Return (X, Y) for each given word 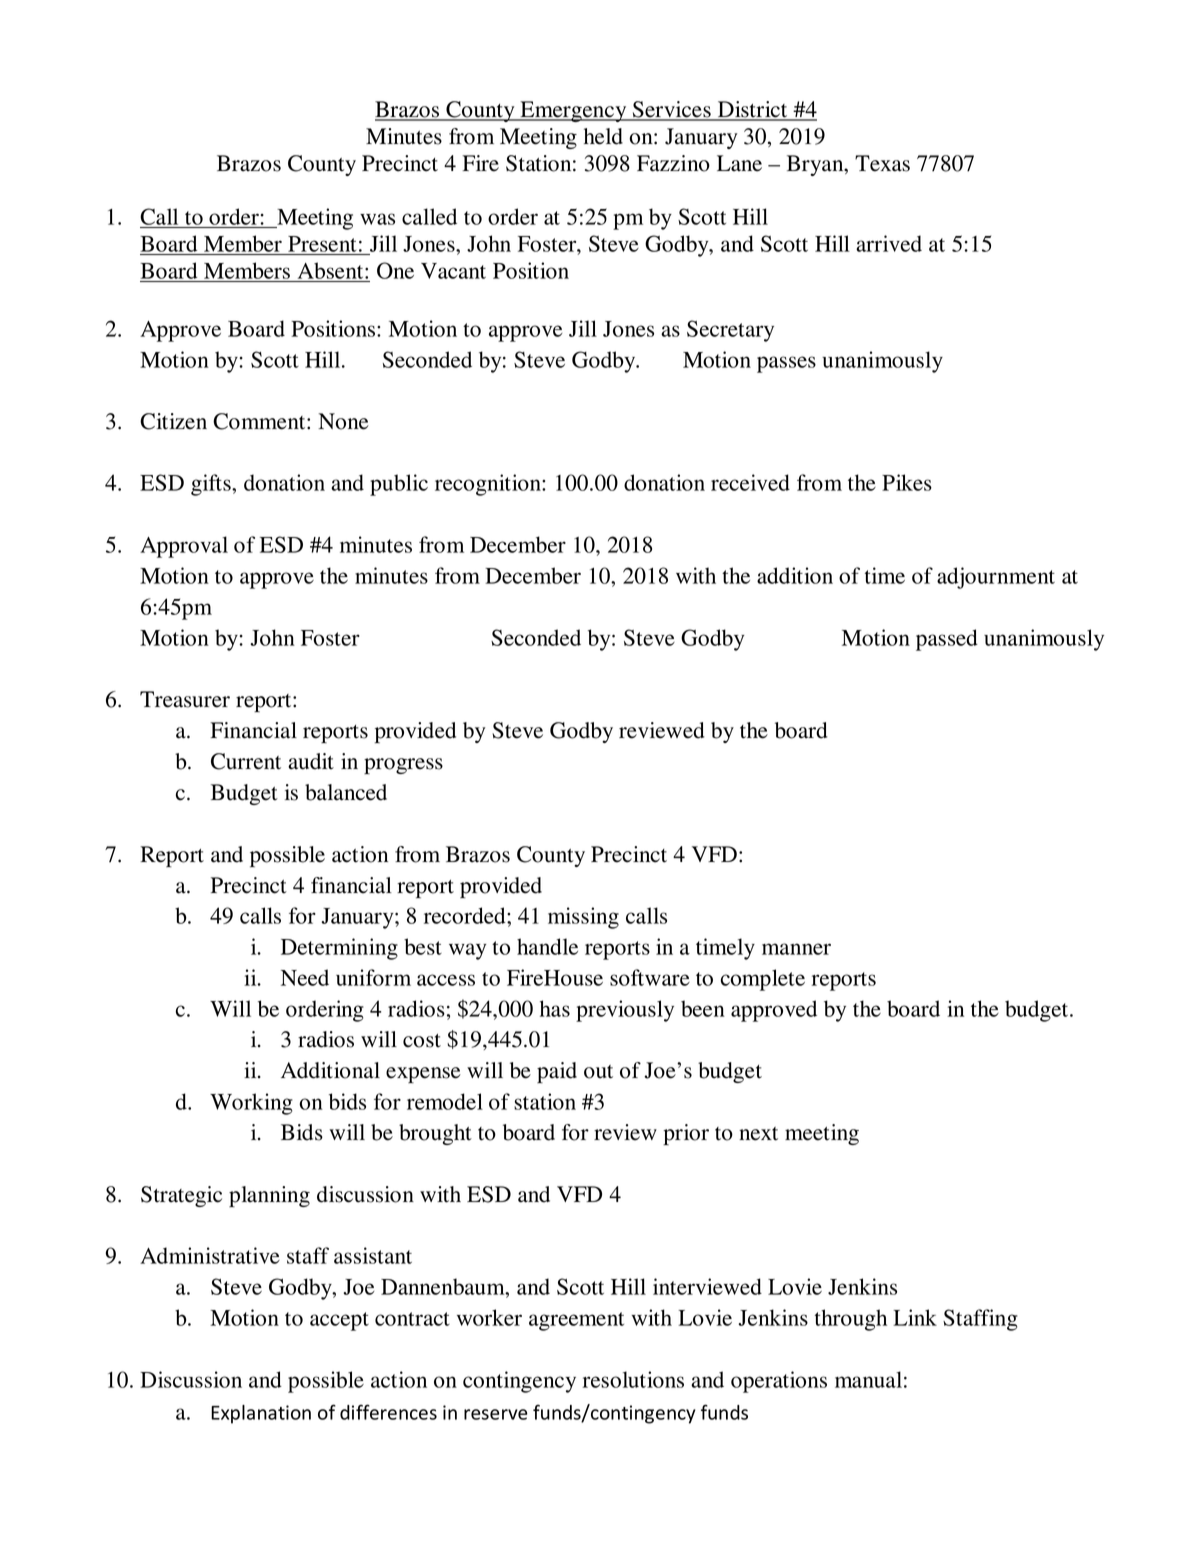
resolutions (633, 1379)
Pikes (907, 482)
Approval (184, 547)
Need (305, 977)
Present (322, 244)
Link (915, 1317)
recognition (489, 485)
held (603, 136)
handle (547, 946)
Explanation (261, 1414)
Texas (882, 163)
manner (796, 949)
